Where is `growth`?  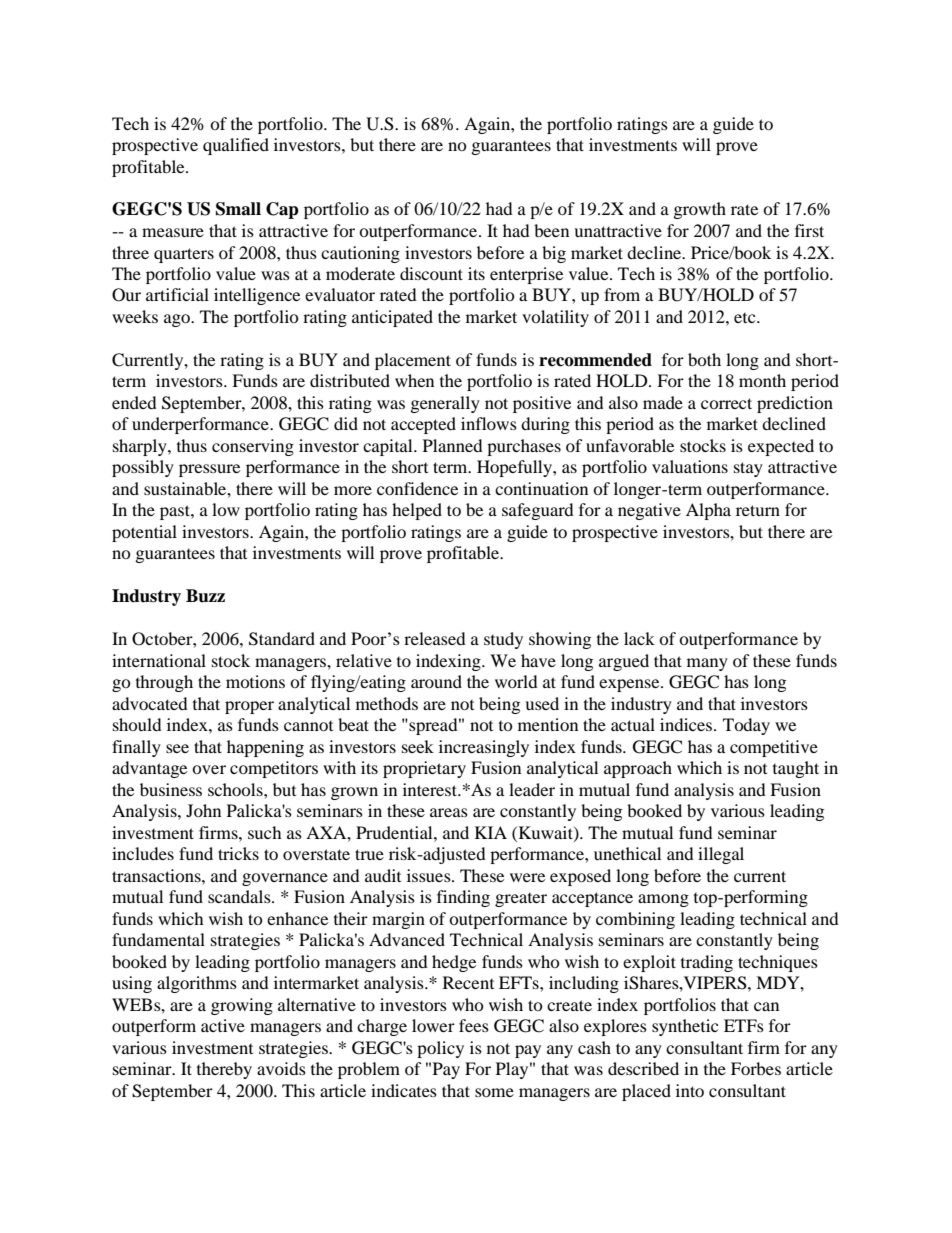
growth is located at coordinates (700, 210).
